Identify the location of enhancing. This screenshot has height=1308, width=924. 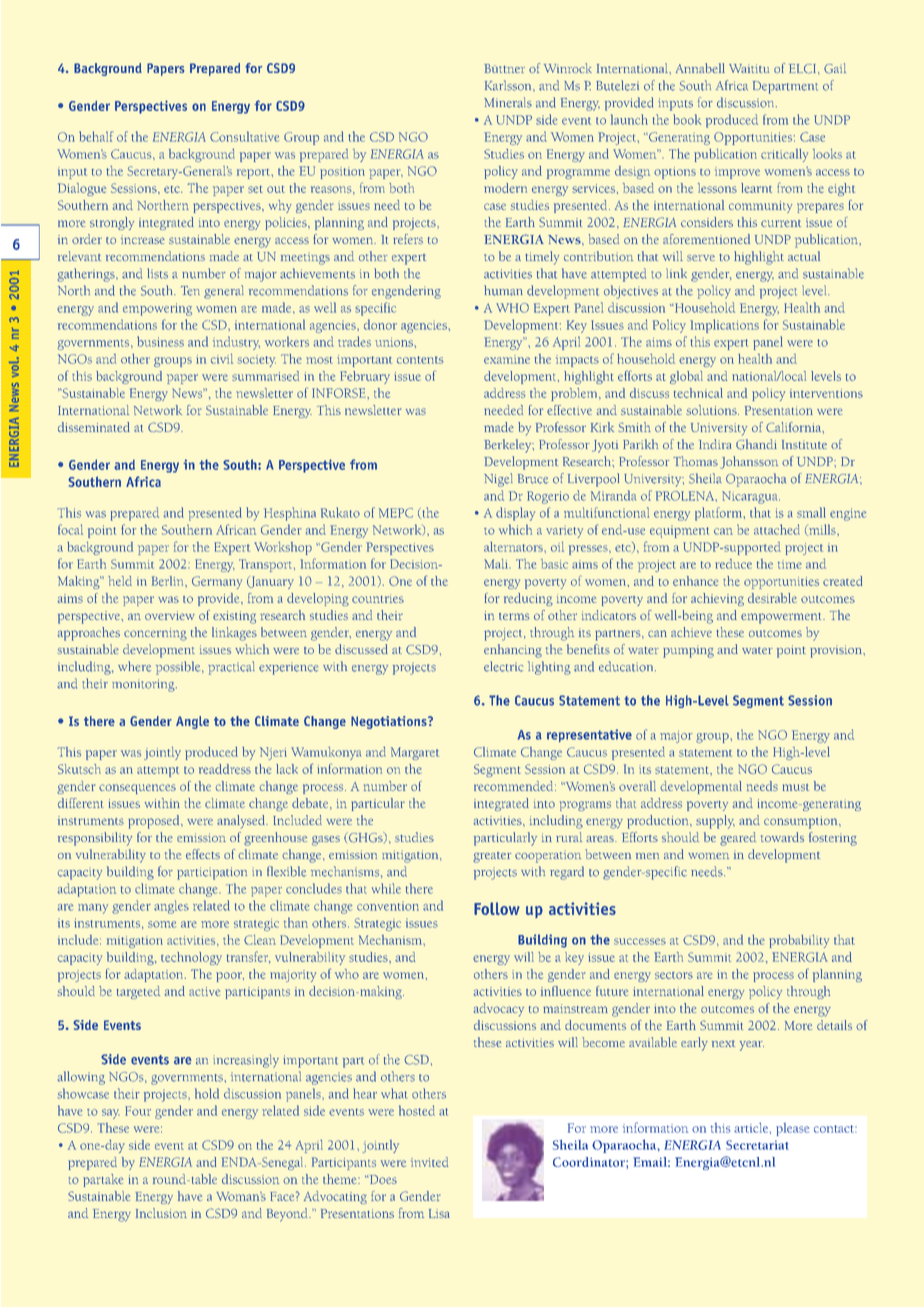
(513, 651).
